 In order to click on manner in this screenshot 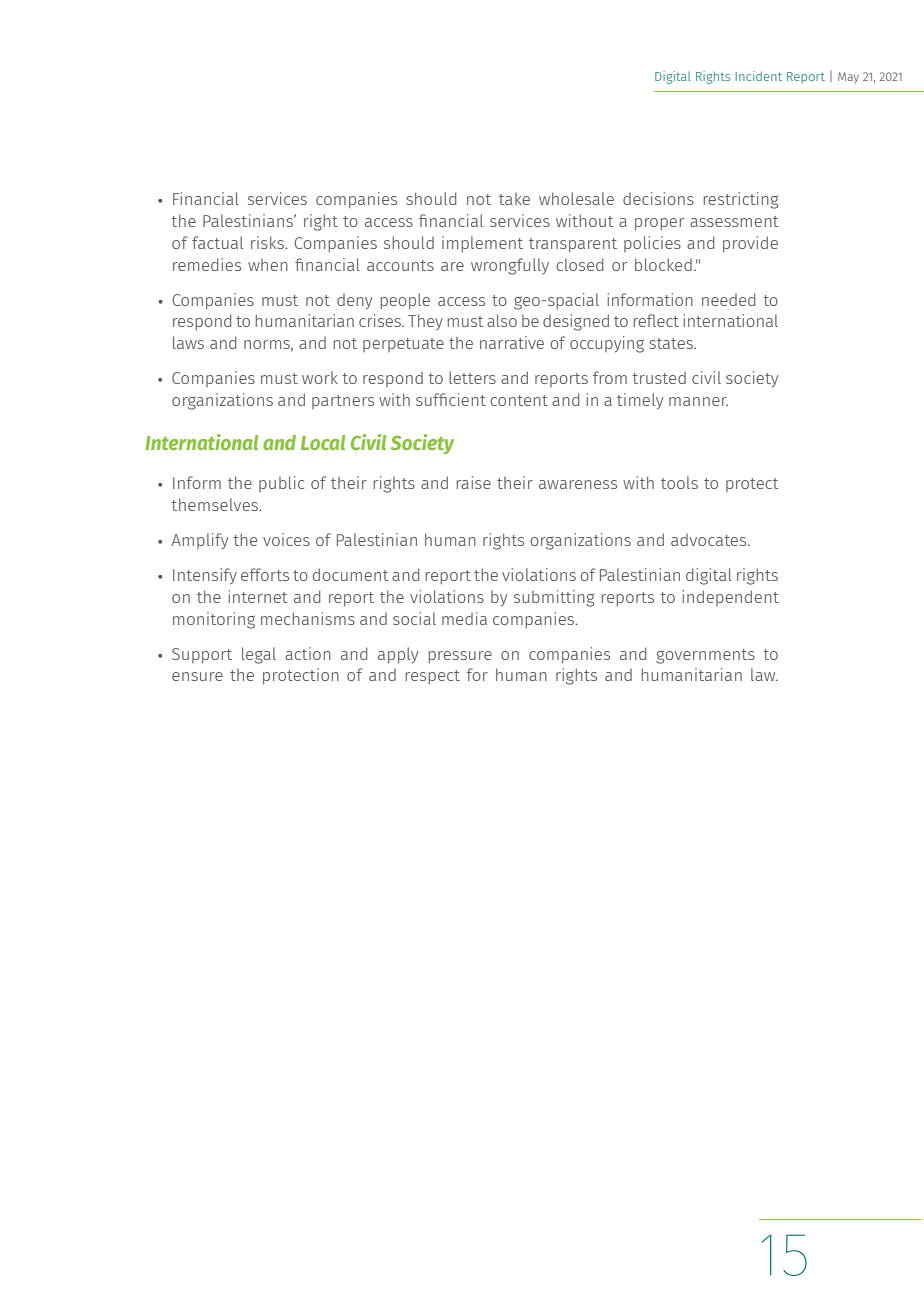, I will do `click(698, 401)`.
